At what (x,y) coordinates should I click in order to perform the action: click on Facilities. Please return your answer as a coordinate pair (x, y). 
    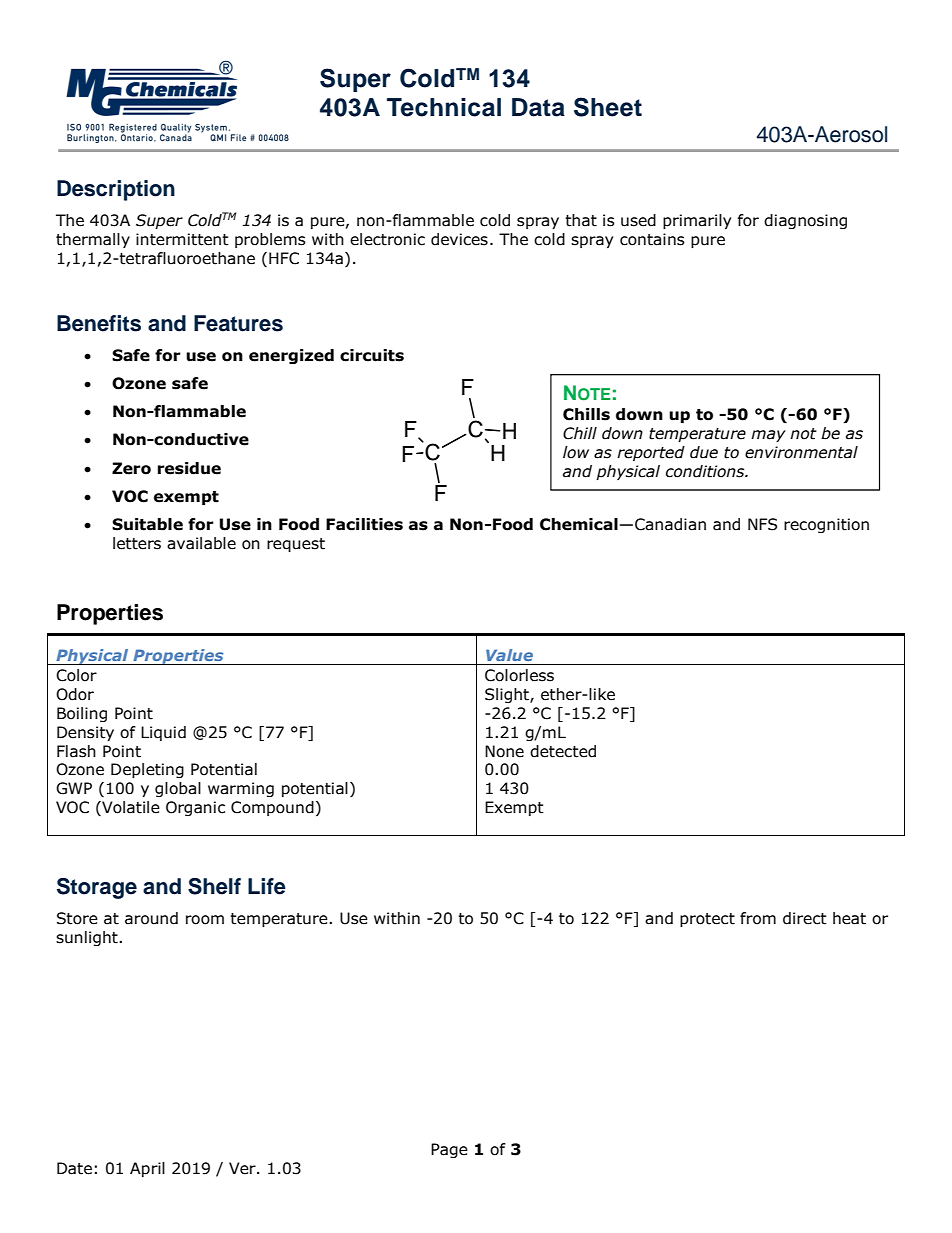
    Looking at the image, I should click on (364, 524).
